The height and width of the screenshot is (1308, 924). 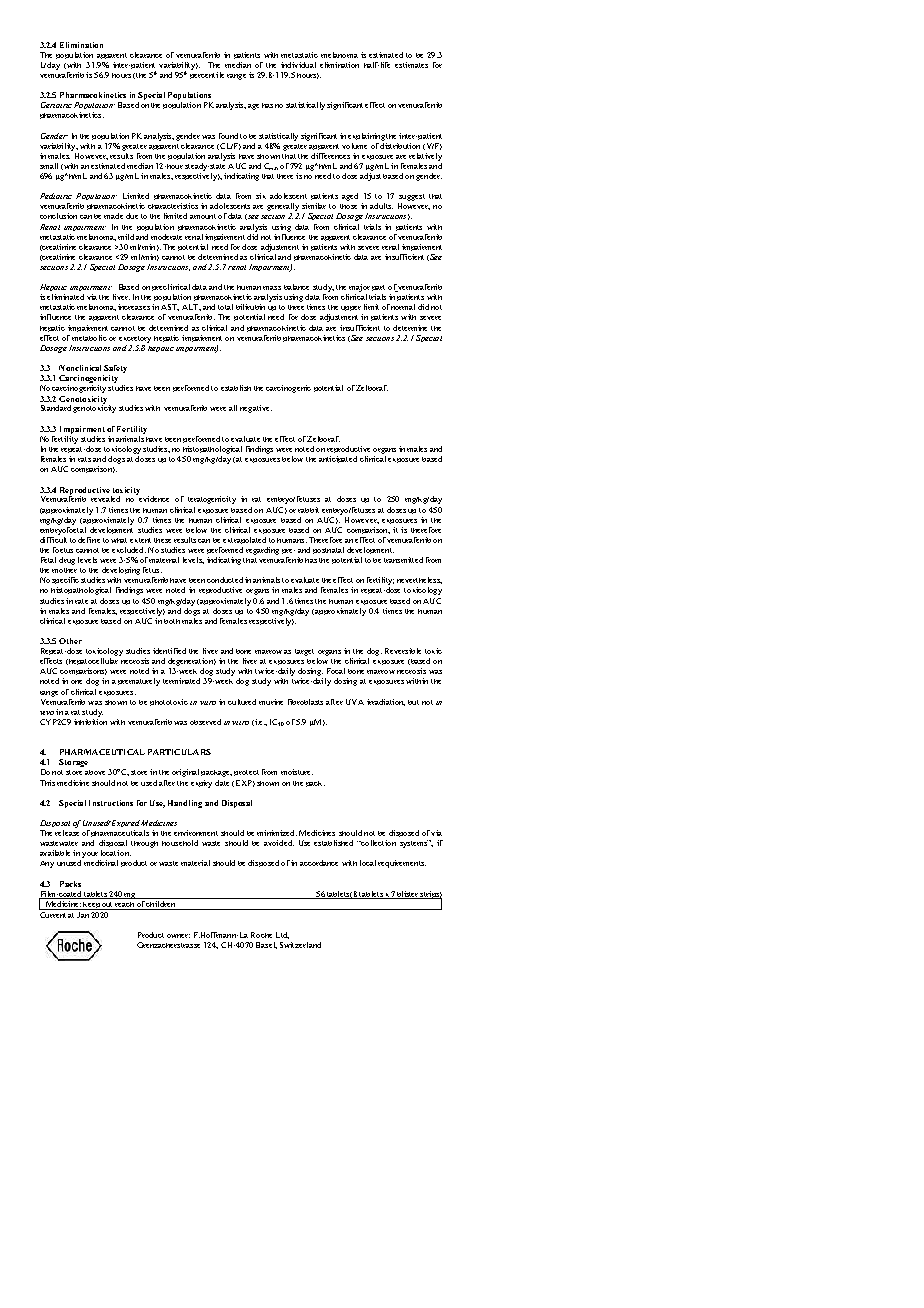 I want to click on irradiation, so click(x=386, y=702).
